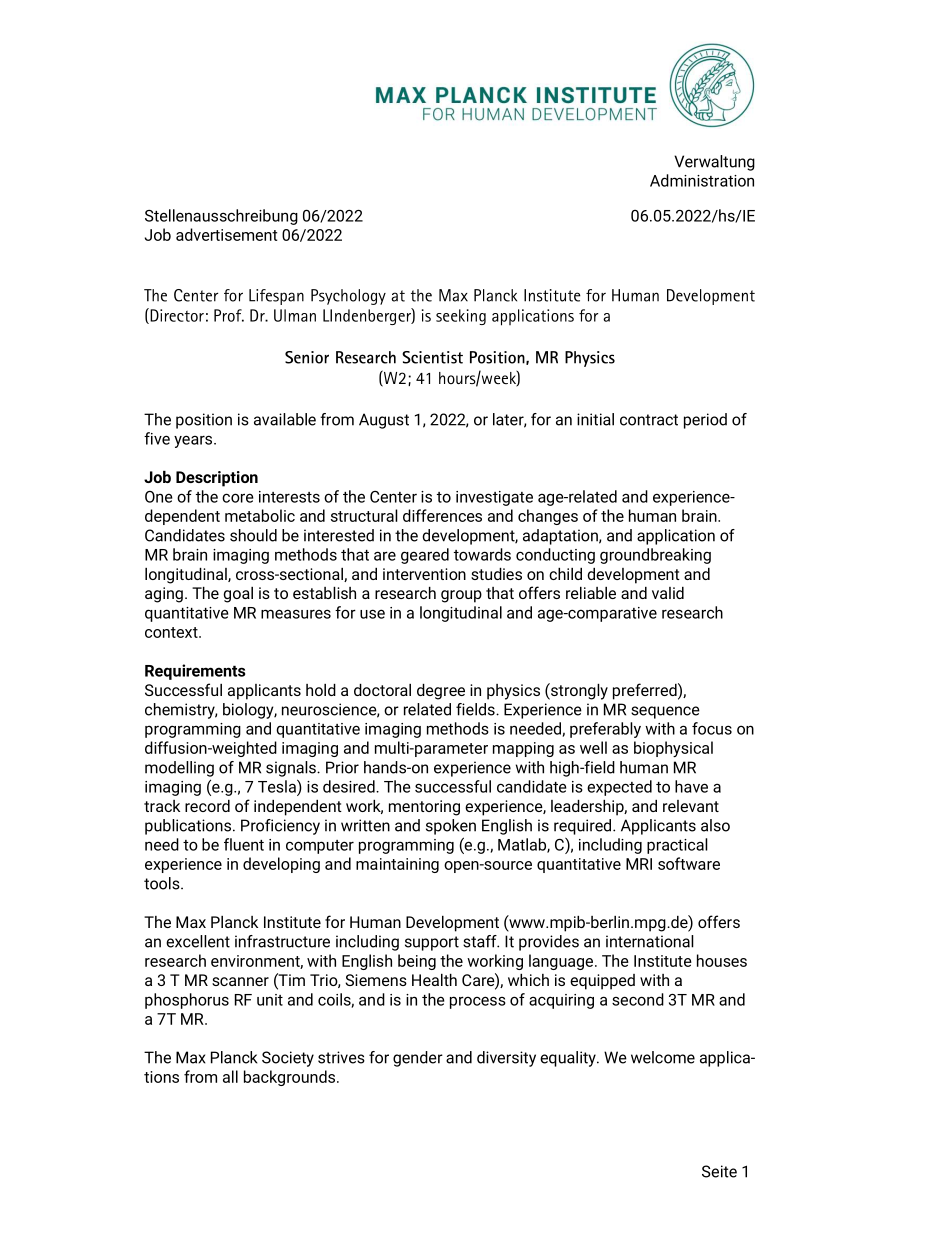  What do you see at coordinates (702, 180) in the document?
I see `Administration` at bounding box center [702, 180].
